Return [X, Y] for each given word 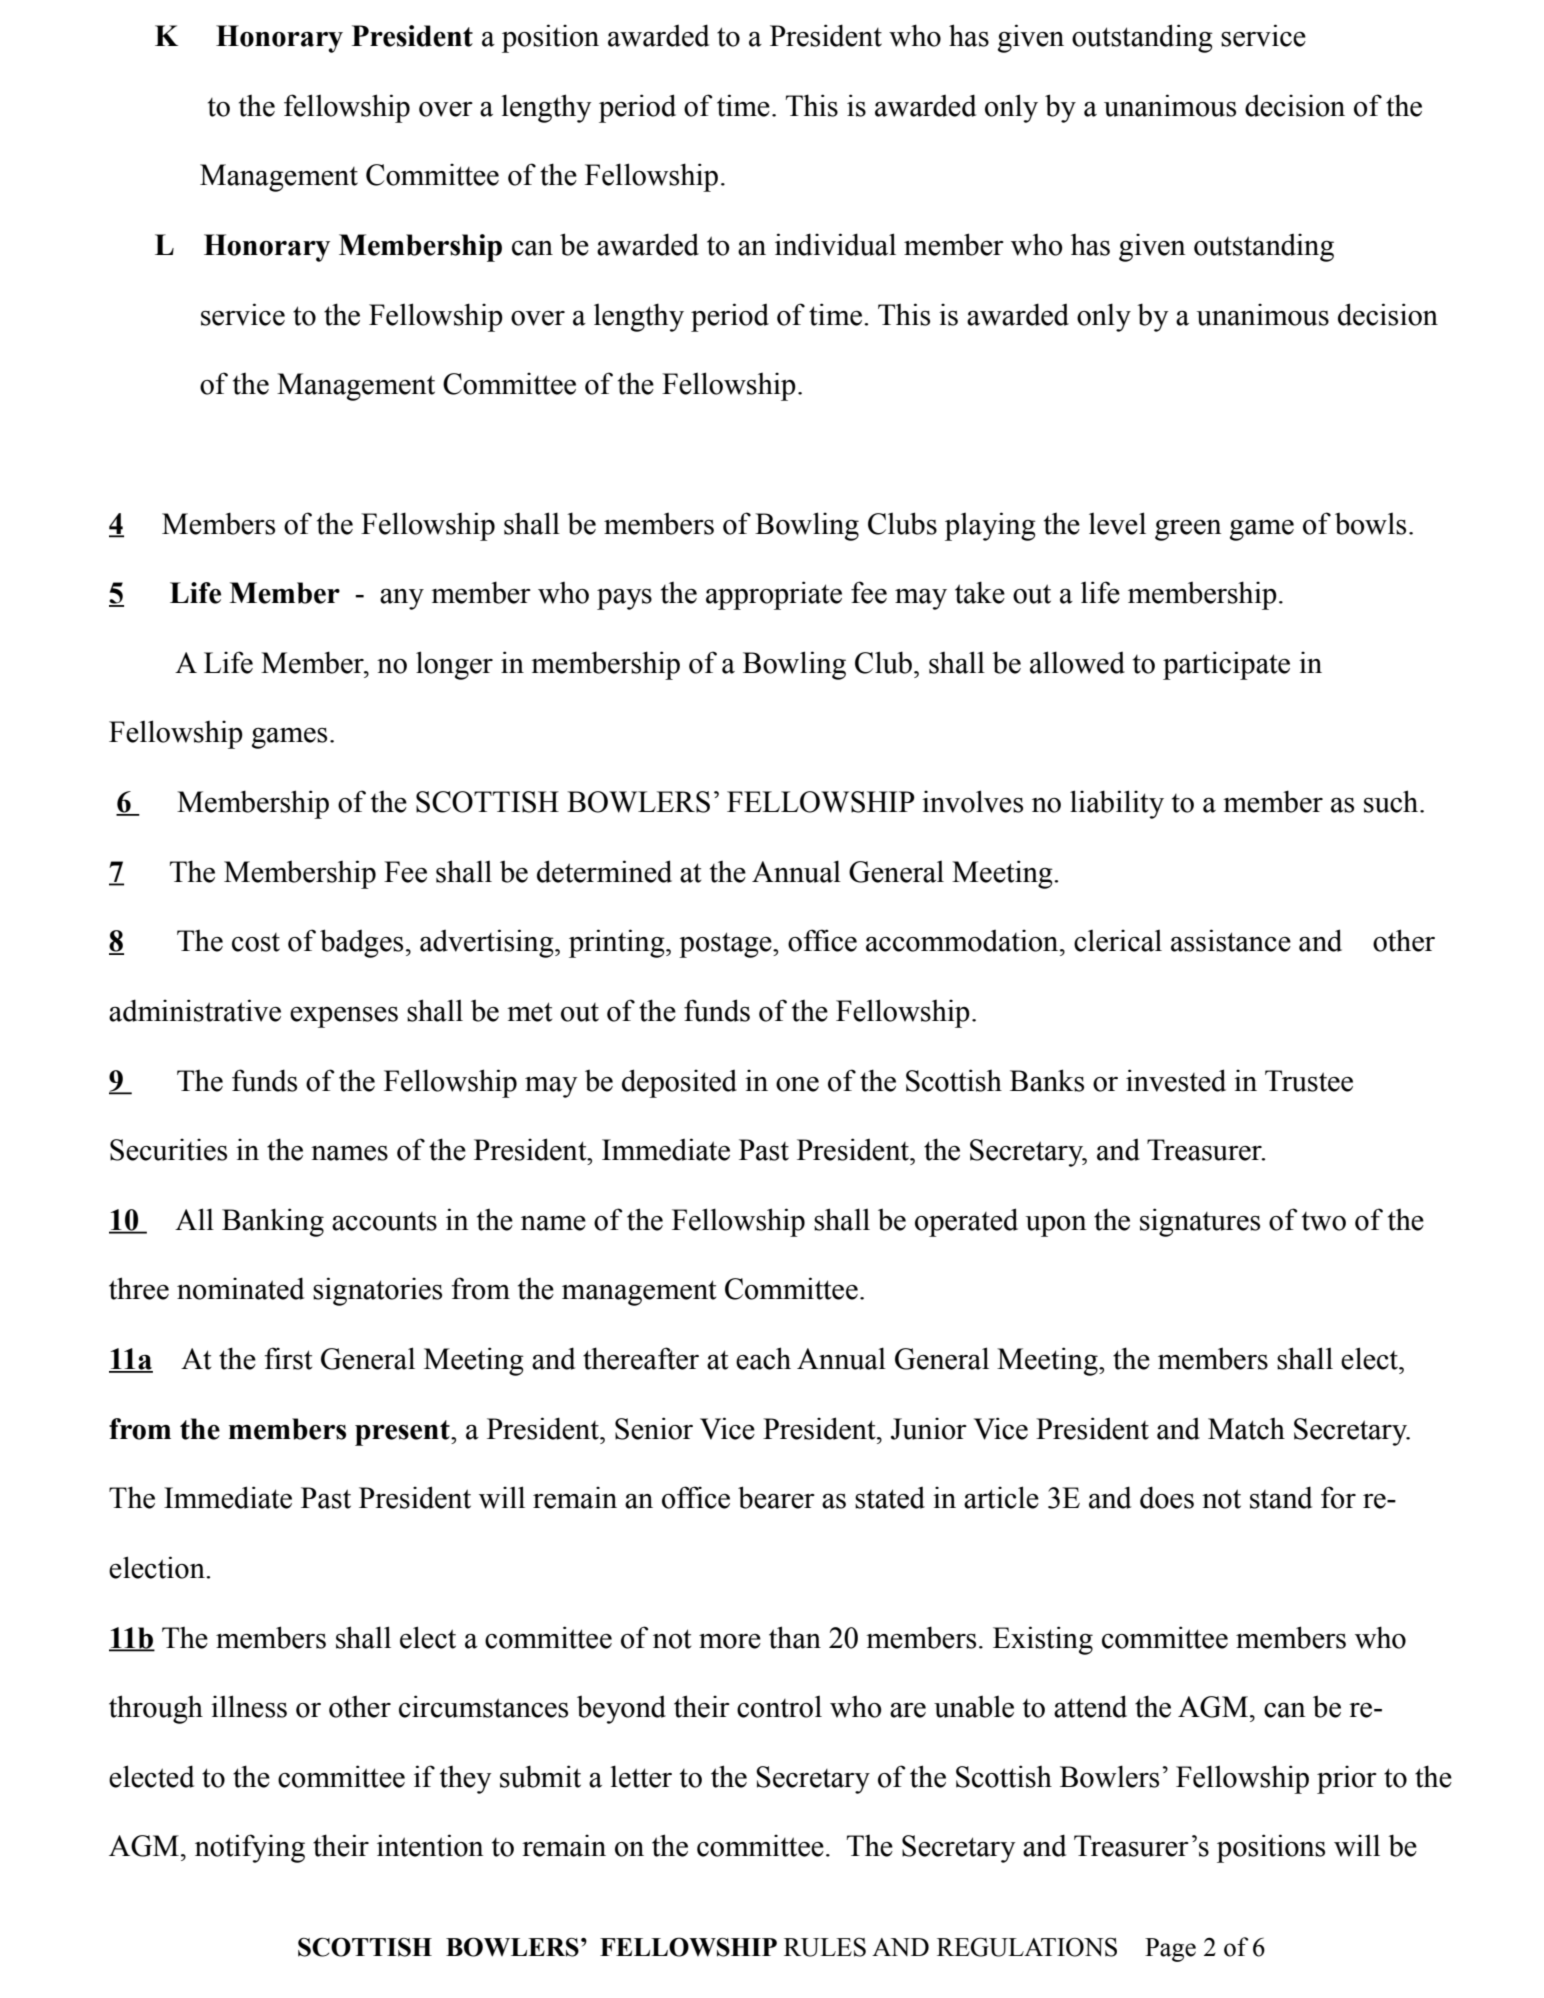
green [1188, 530]
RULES [825, 1947]
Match [1246, 1429]
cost [256, 942]
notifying [250, 1848]
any [402, 599]
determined [604, 871]
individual [835, 244]
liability [1117, 804]
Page [1170, 1950]
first [289, 1358]
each [763, 1358]
